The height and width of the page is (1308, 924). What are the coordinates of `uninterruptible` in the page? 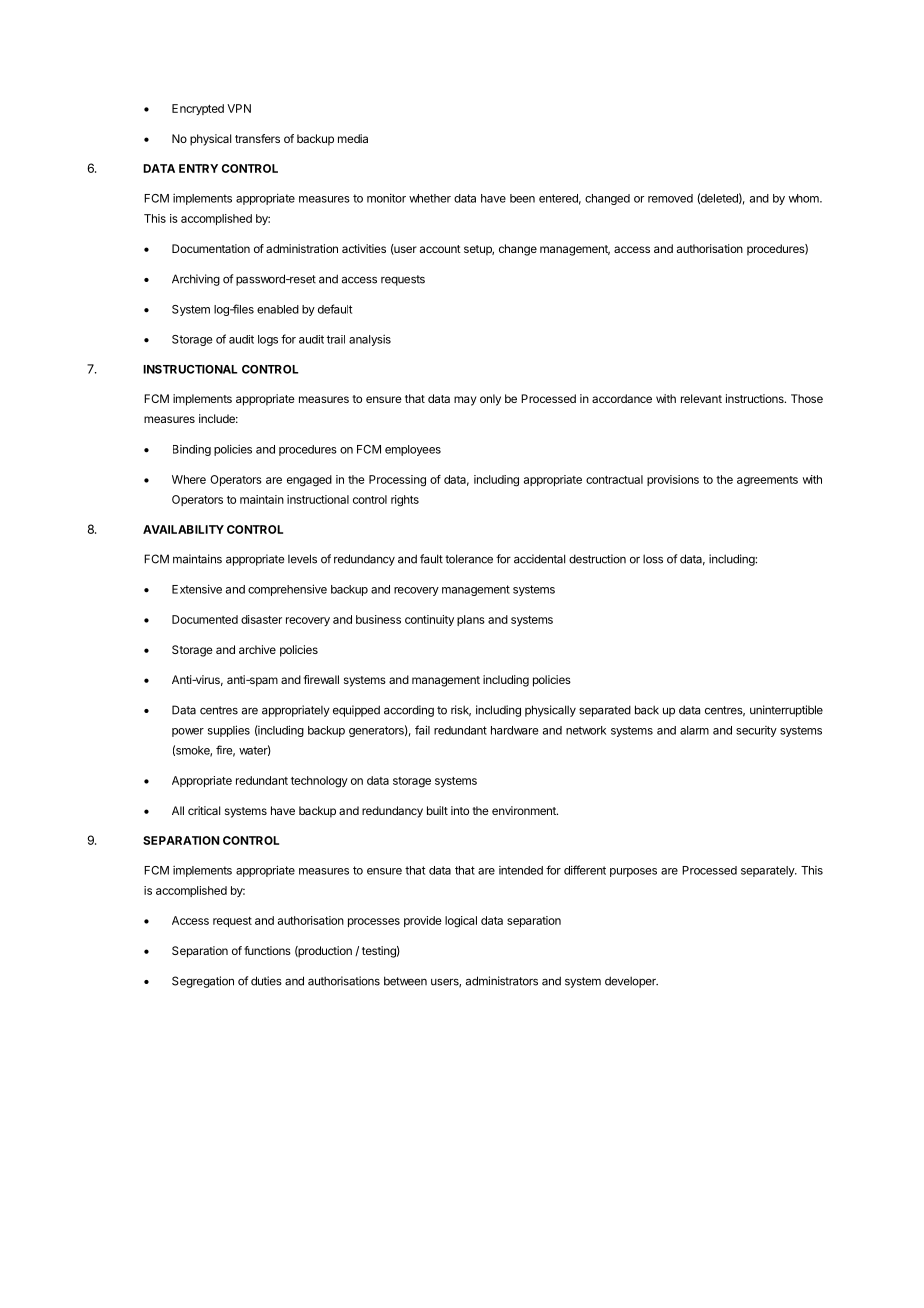 It's located at (786, 711).
